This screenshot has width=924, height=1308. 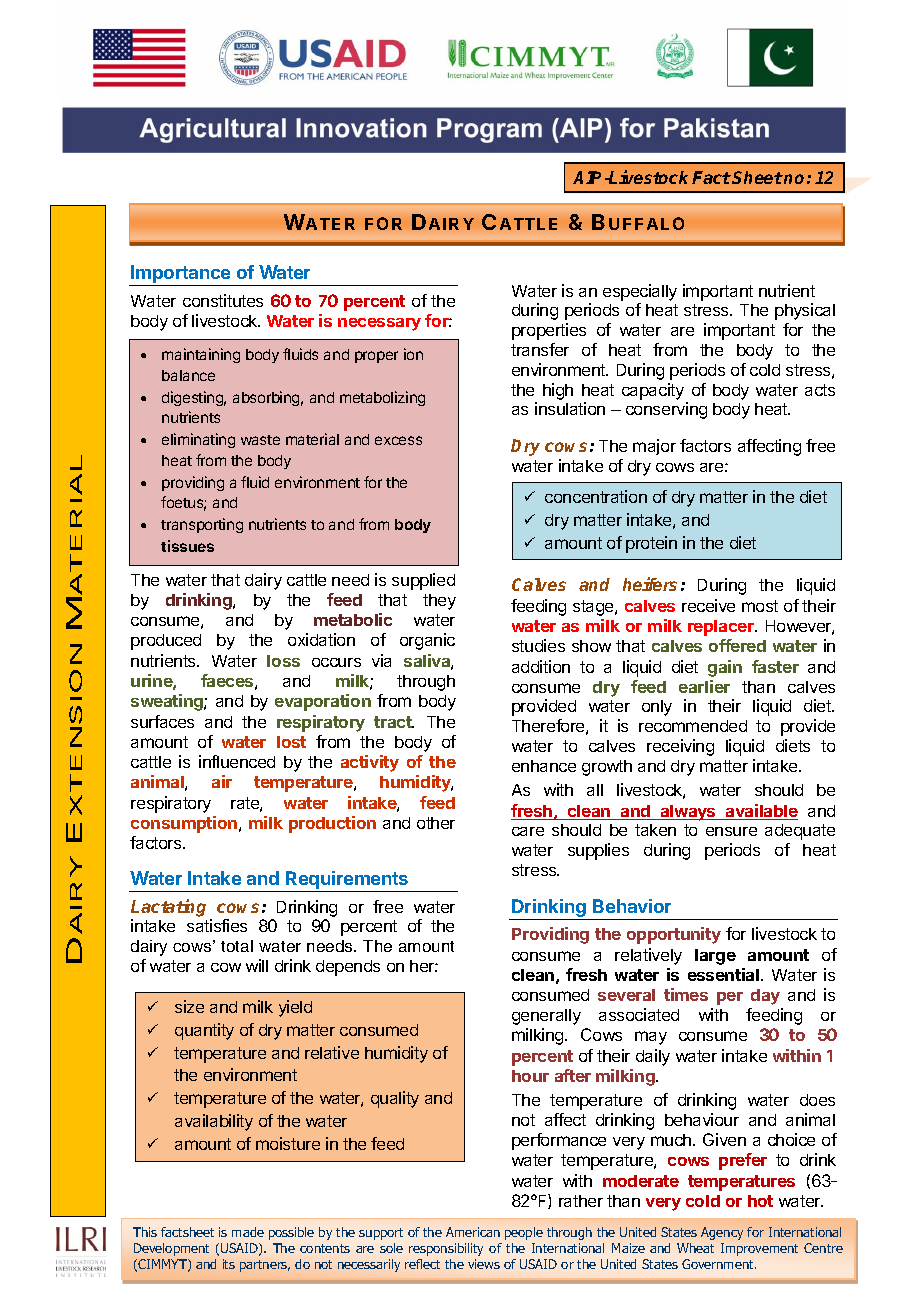 I want to click on satisfies, so click(x=217, y=925).
